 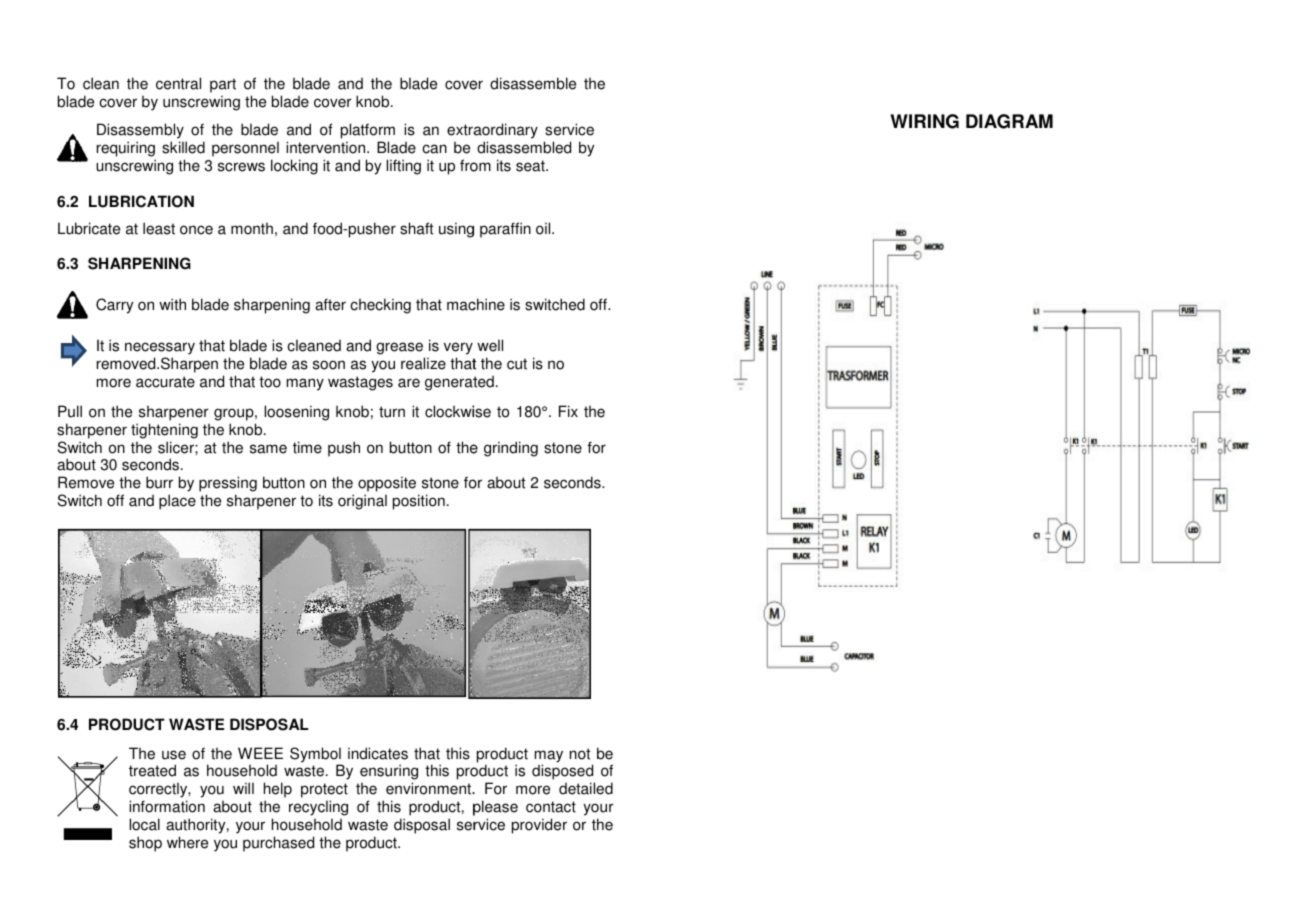 What do you see at coordinates (531, 166) in the image?
I see `seat` at bounding box center [531, 166].
